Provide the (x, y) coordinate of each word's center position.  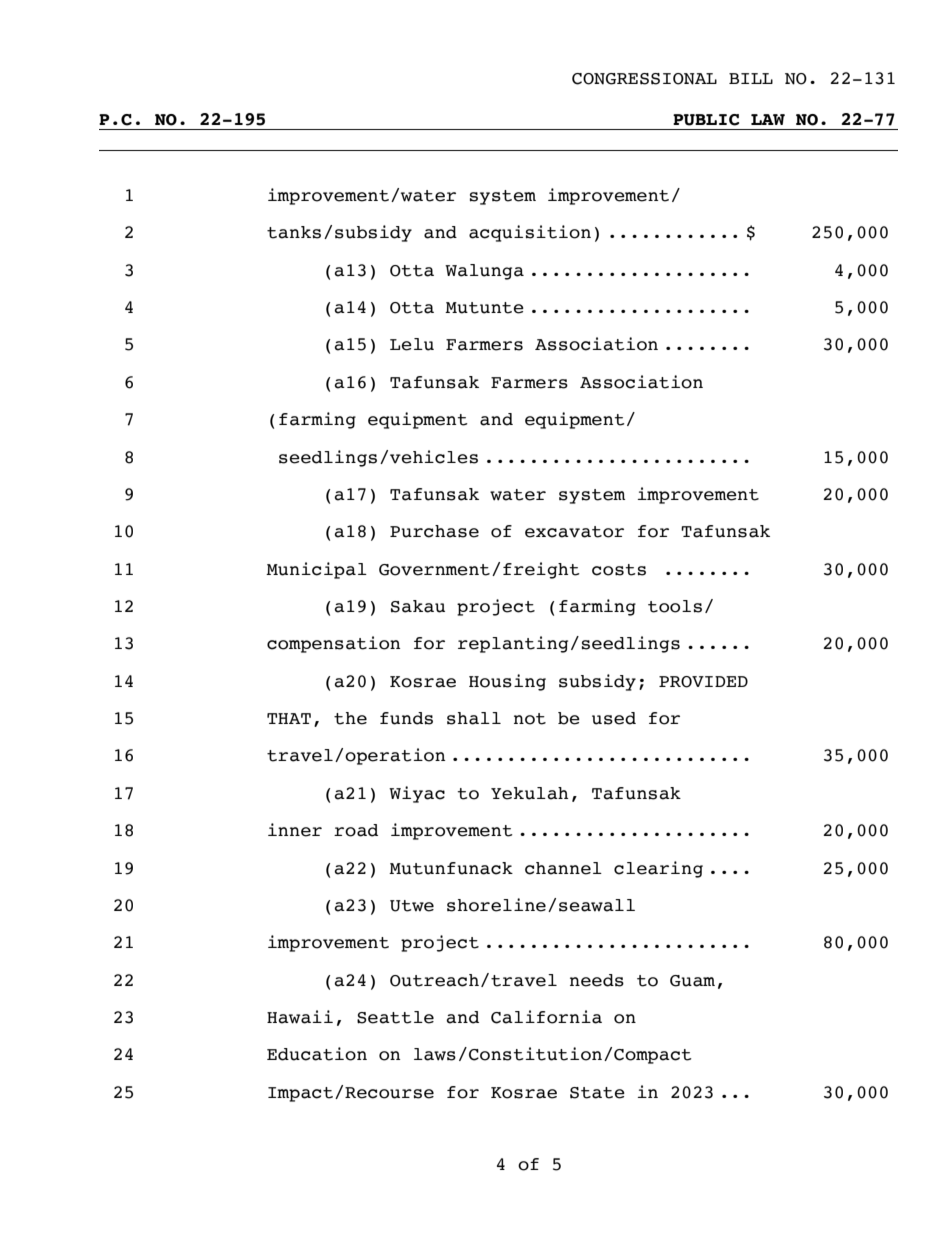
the (350, 718)
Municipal (316, 570)
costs (619, 570)
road (356, 830)
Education (317, 1054)
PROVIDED (703, 682)
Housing (507, 682)
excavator (574, 532)
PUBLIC (706, 120)
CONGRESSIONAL (644, 79)
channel (563, 868)
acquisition (530, 233)
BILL (751, 78)
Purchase (434, 531)
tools (675, 606)
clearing (658, 869)
